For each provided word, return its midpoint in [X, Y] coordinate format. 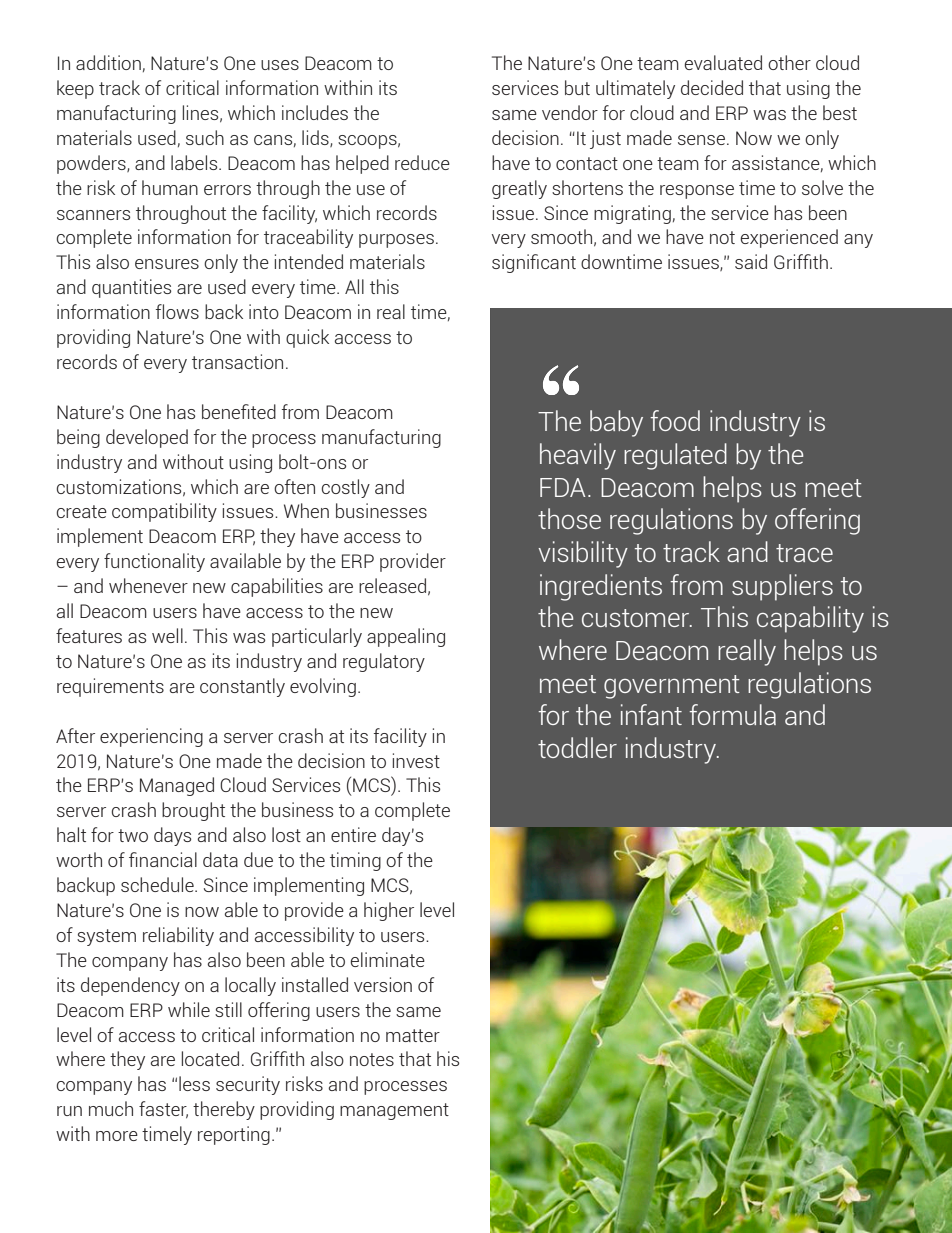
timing [355, 861]
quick [307, 338]
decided [712, 87]
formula [732, 714]
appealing [406, 637]
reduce [422, 162]
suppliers [782, 587]
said [751, 261]
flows [177, 311]
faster [163, 1110]
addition [108, 62]
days [172, 836]
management [394, 1111]
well [167, 635]
